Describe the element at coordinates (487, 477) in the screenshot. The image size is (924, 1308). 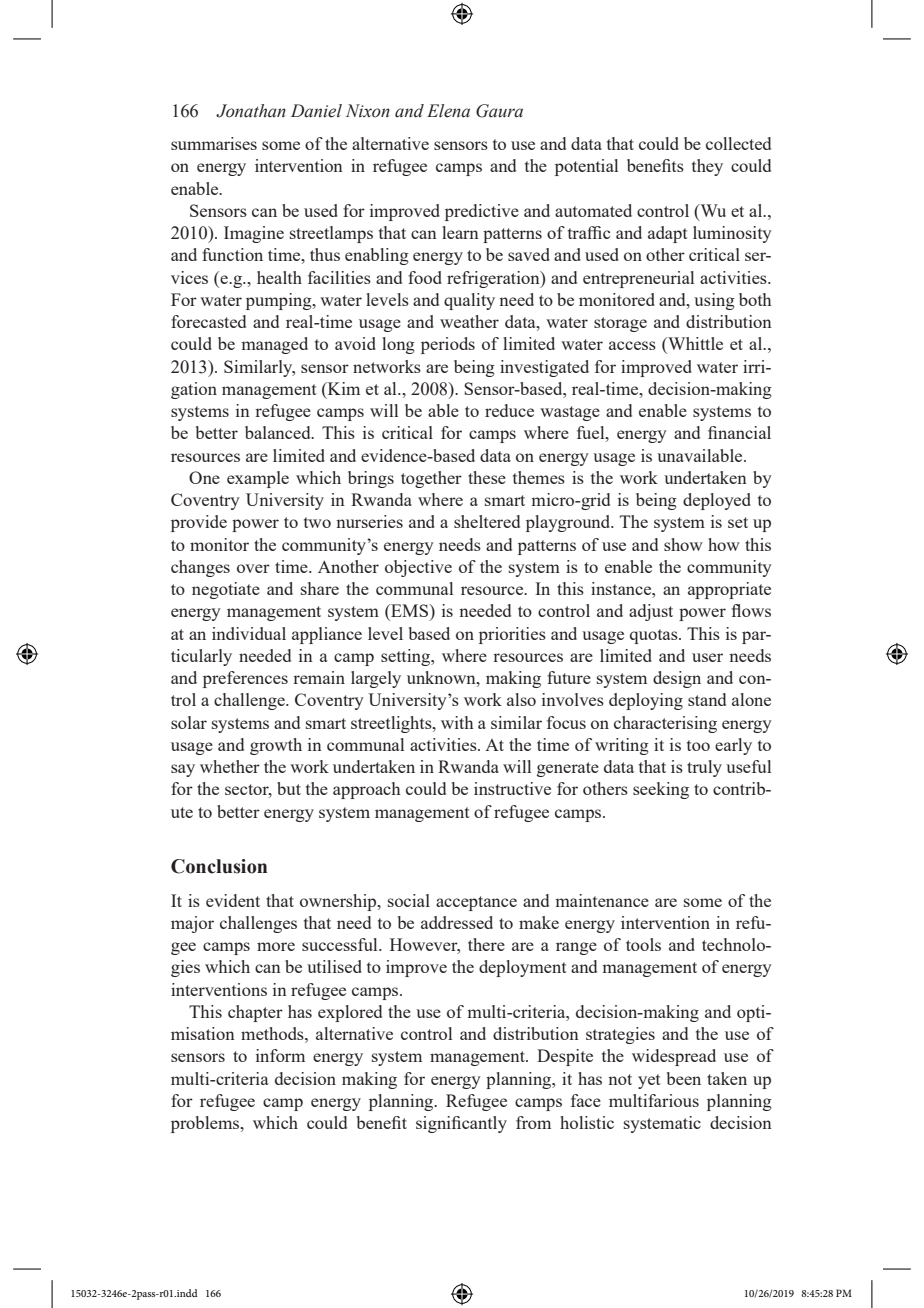
I see `these` at that location.
